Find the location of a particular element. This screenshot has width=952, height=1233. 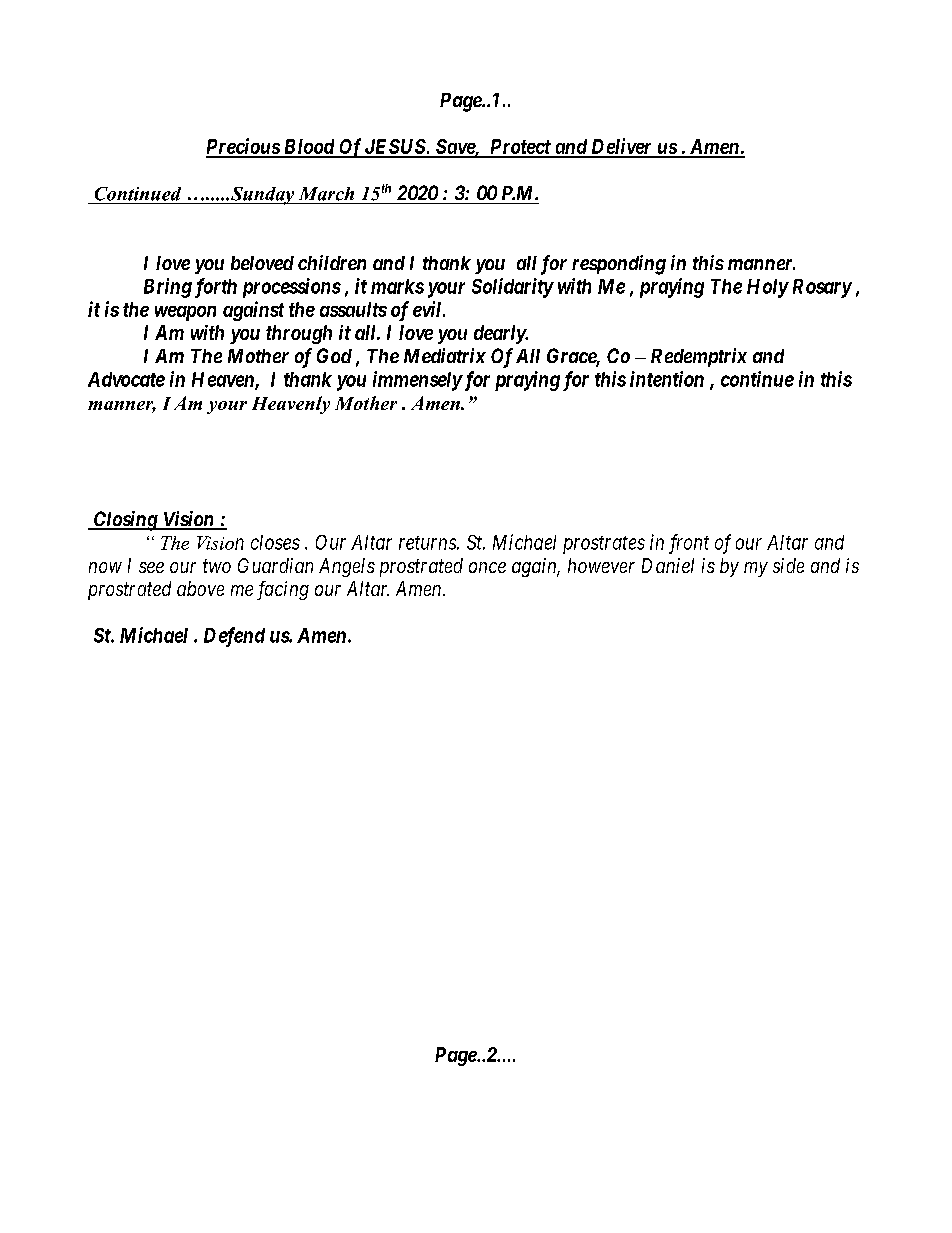

March is located at coordinates (326, 194).
